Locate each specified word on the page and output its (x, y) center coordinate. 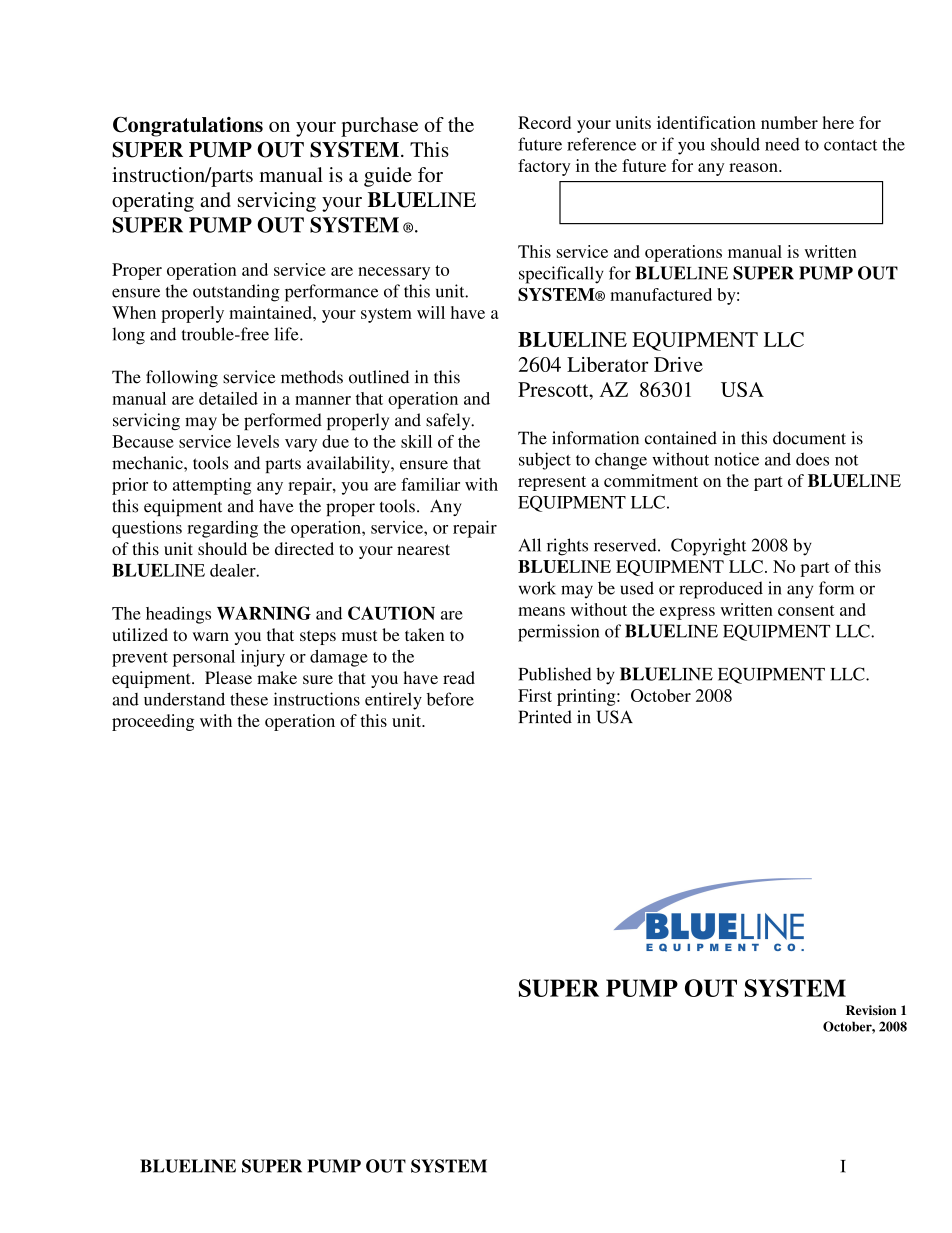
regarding (222, 529)
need (782, 144)
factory (544, 167)
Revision (871, 1010)
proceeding (153, 722)
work (537, 588)
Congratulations (188, 126)
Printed (545, 717)
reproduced (721, 590)
